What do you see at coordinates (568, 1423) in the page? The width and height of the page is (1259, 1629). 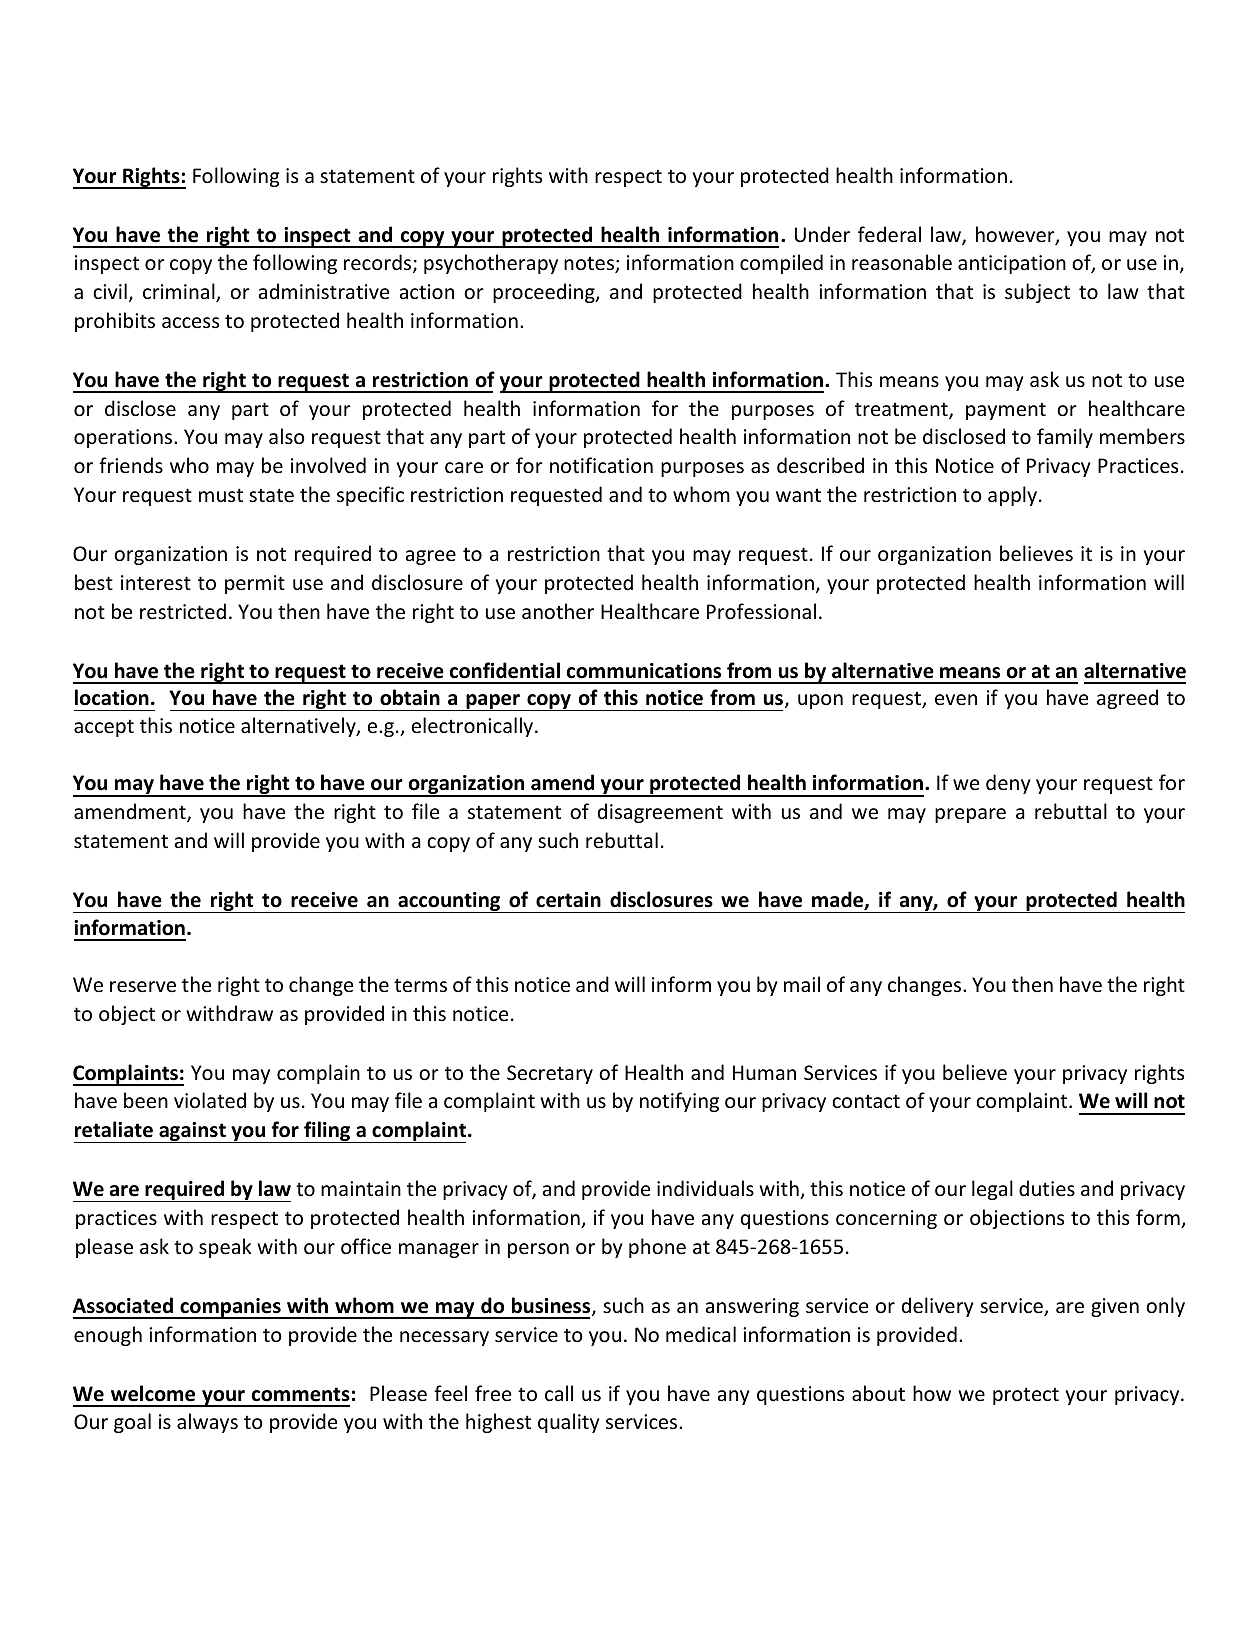 I see `quality` at bounding box center [568, 1423].
